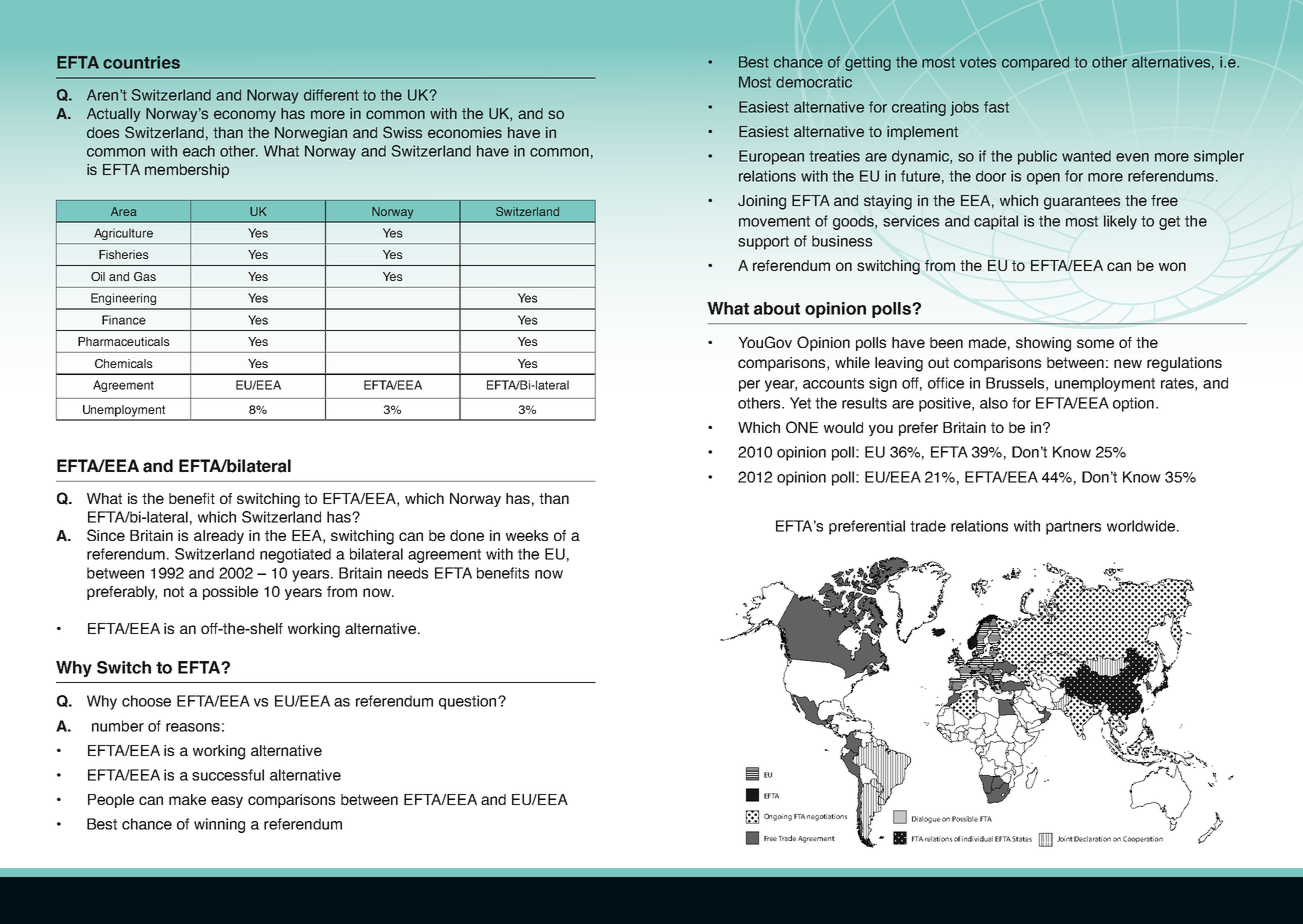 This document has height=924, width=1303. Describe the element at coordinates (124, 320) in the document. I see `Finance` at that location.
